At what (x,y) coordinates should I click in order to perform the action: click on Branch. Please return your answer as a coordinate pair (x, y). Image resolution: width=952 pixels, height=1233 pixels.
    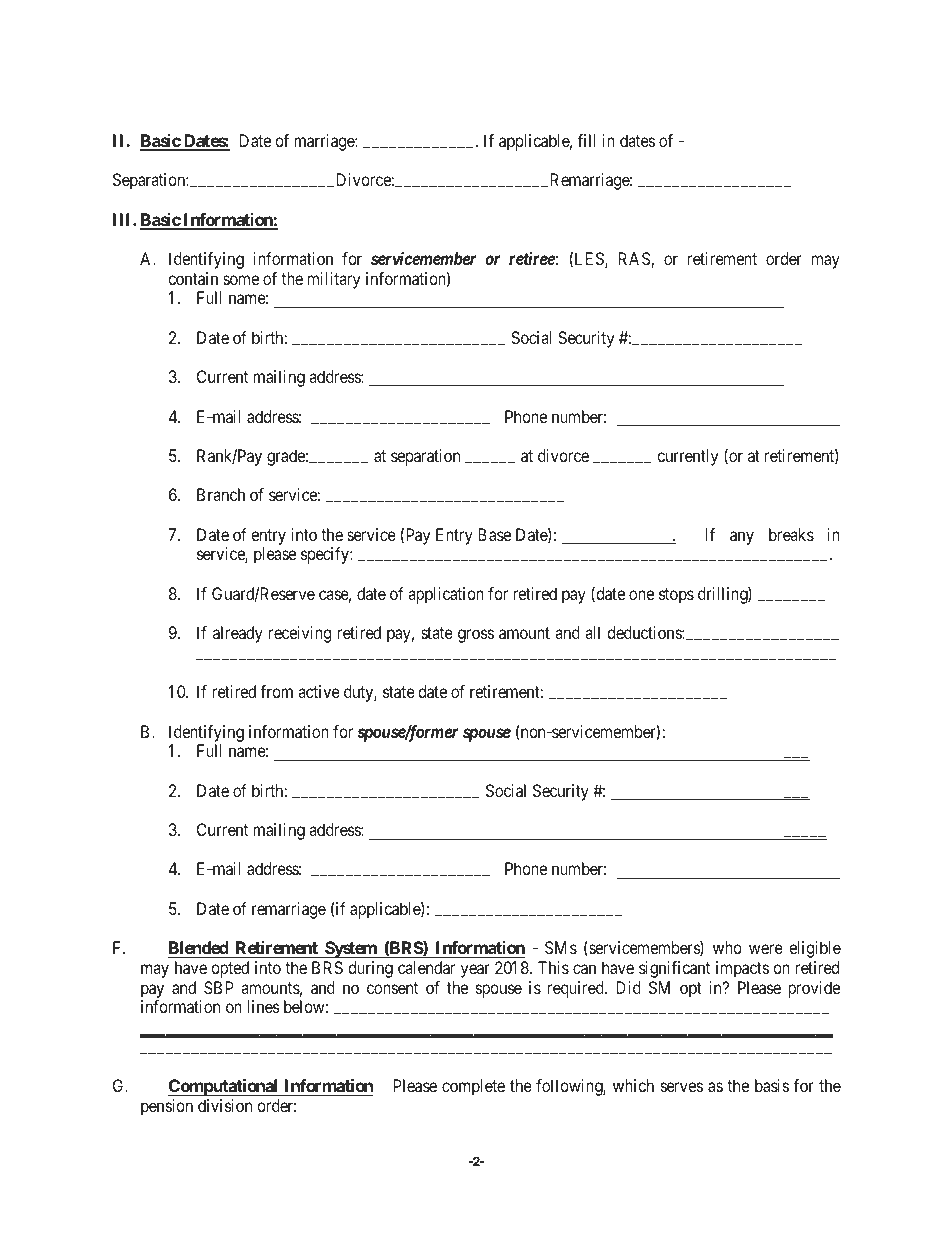
    Looking at the image, I should click on (221, 494).
